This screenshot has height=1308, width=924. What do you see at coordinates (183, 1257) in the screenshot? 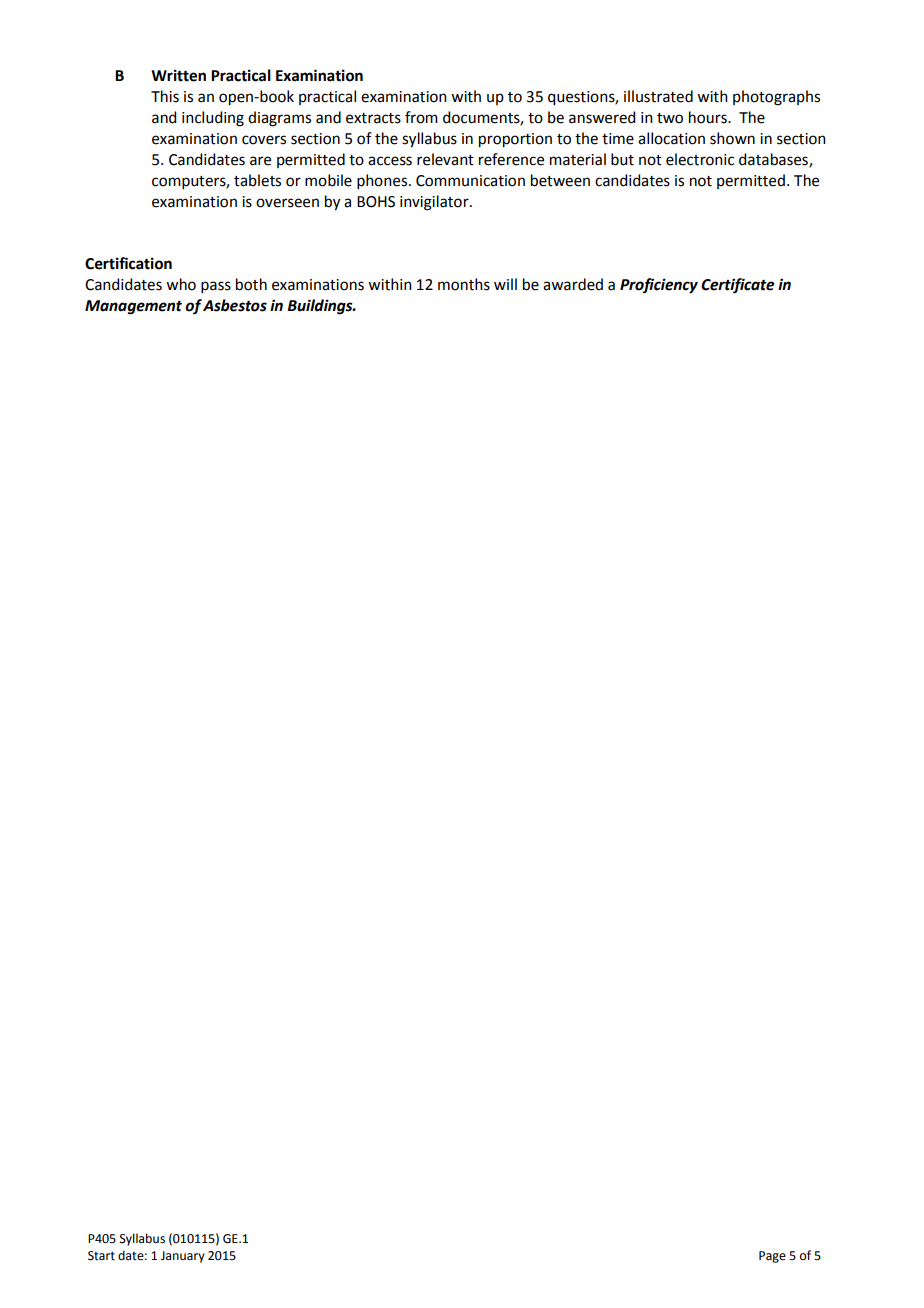
I see `January` at bounding box center [183, 1257].
